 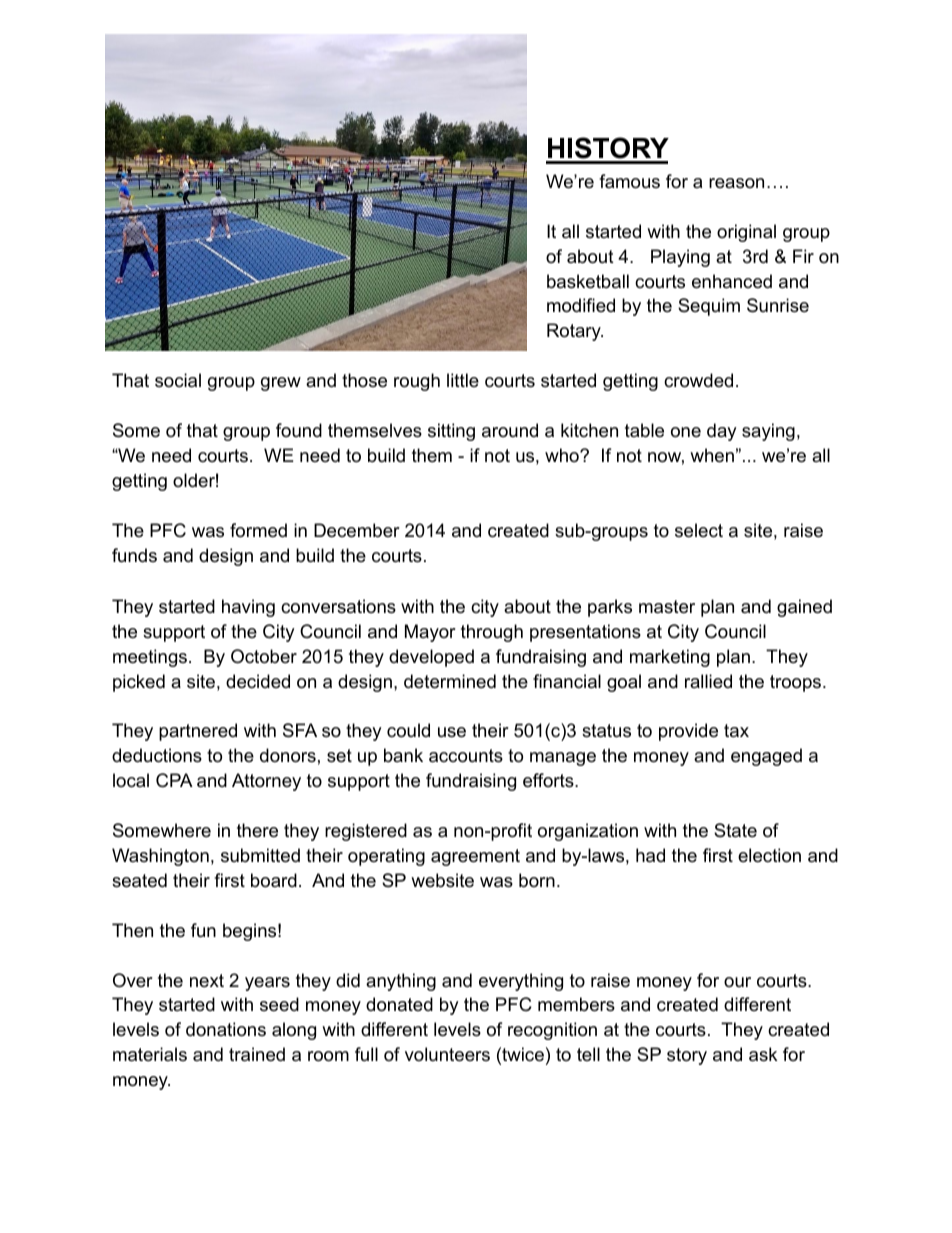 What do you see at coordinates (735, 830) in the image?
I see `State` at bounding box center [735, 830].
